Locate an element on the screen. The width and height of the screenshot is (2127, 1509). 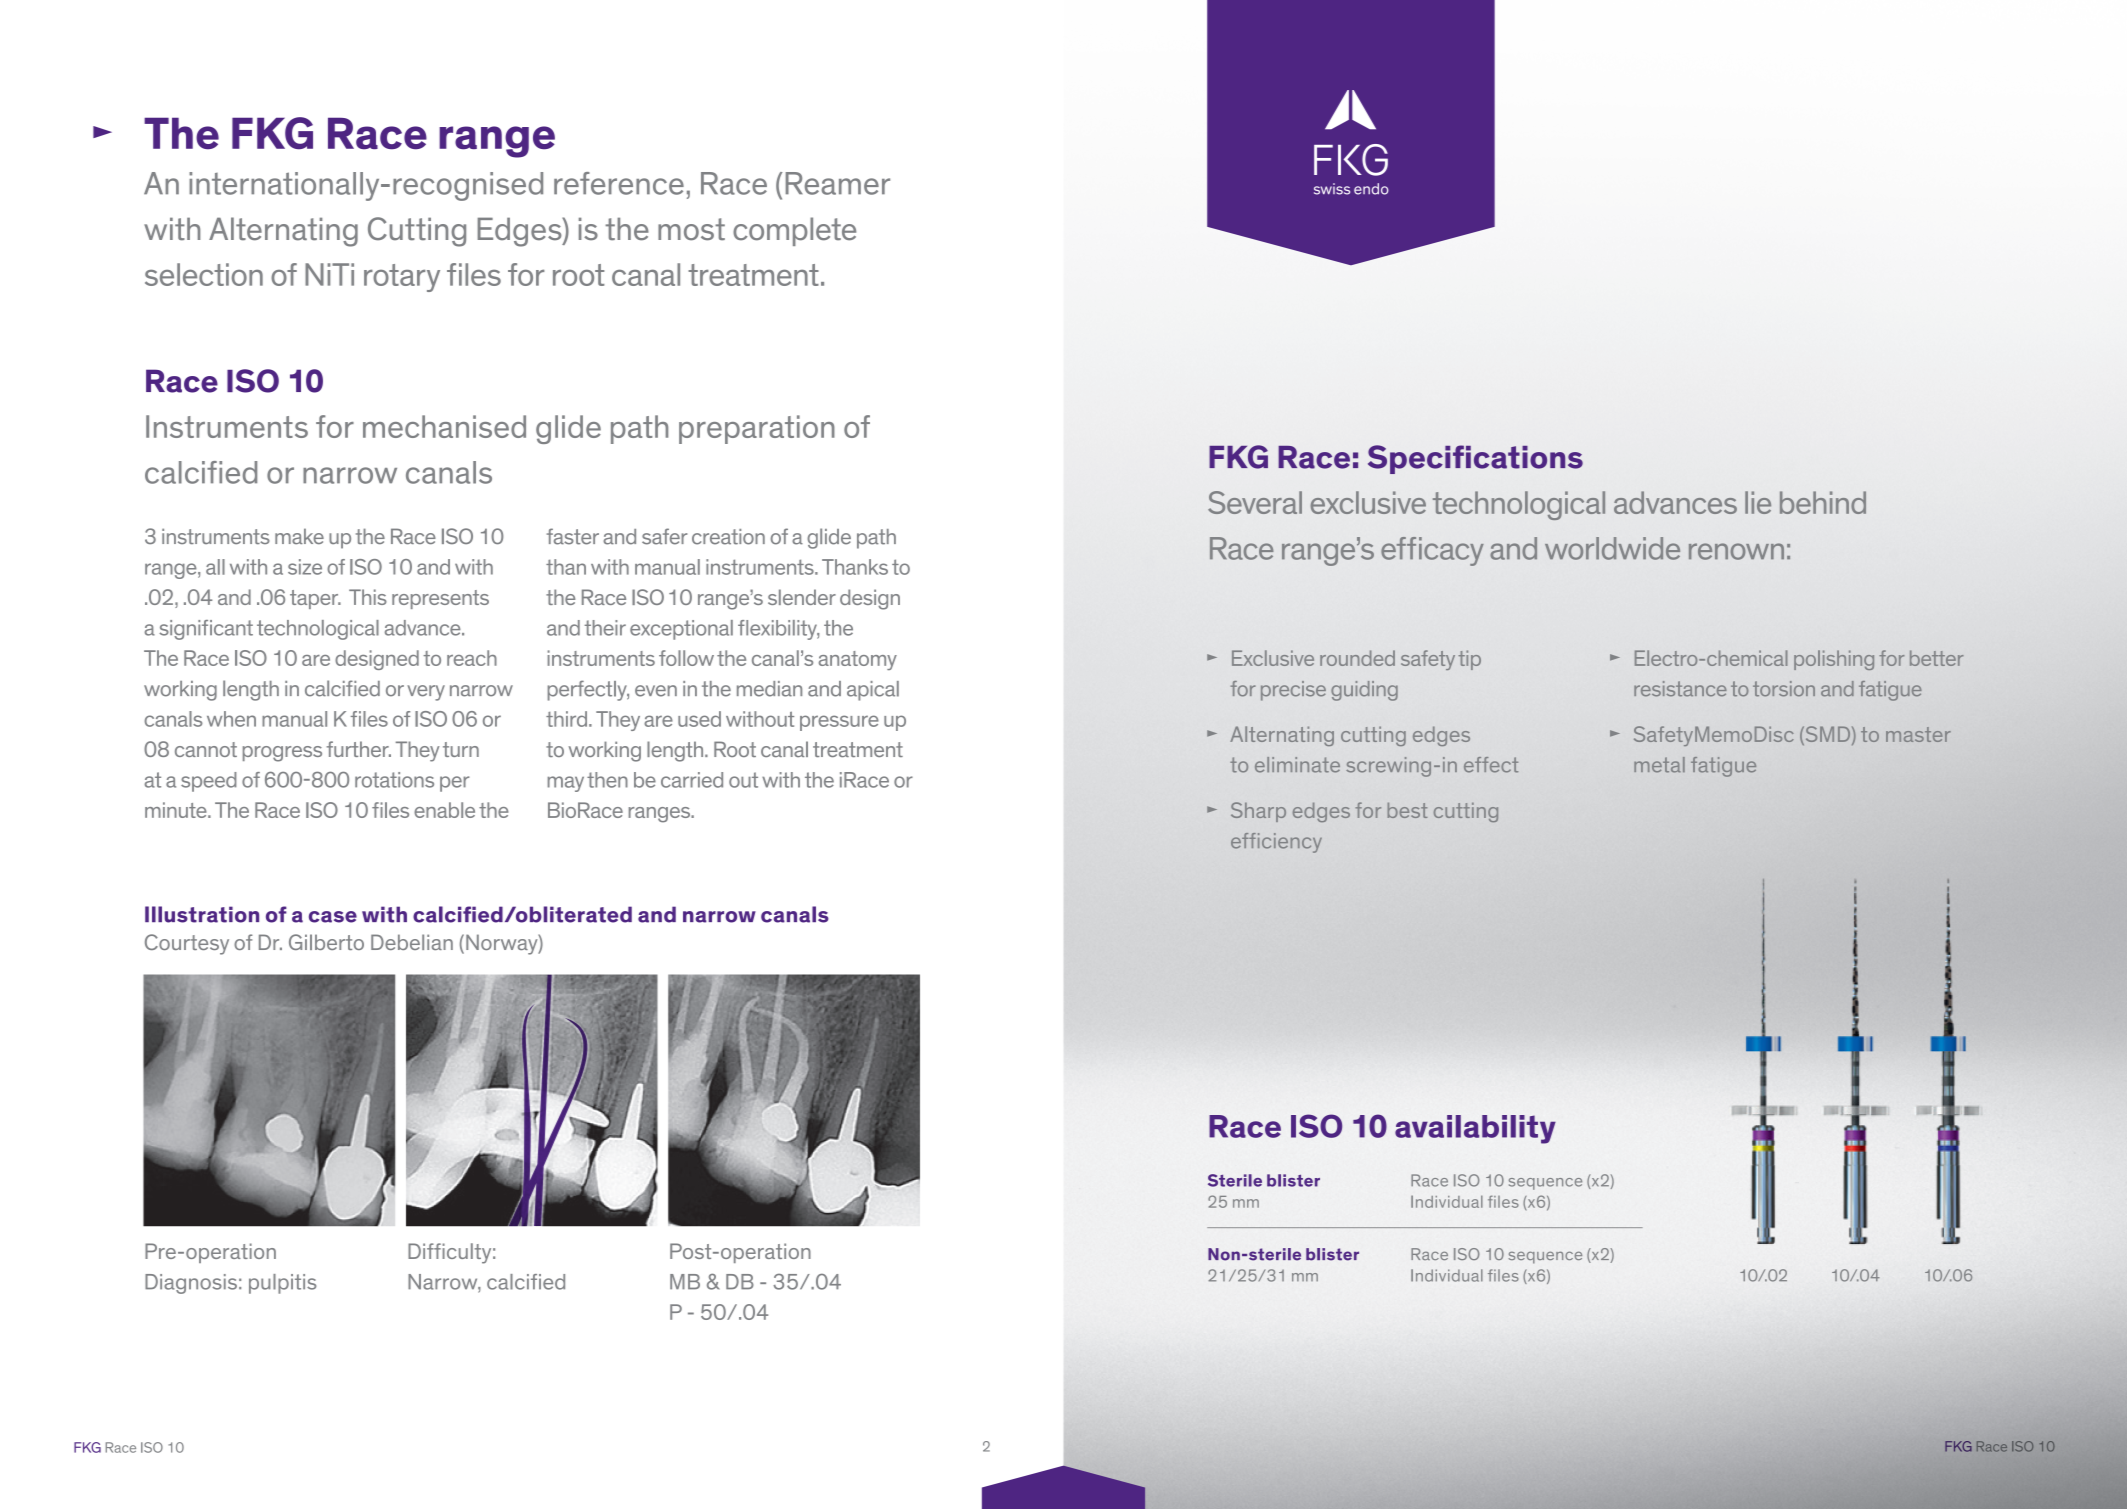
pressure is located at coordinates (839, 723).
